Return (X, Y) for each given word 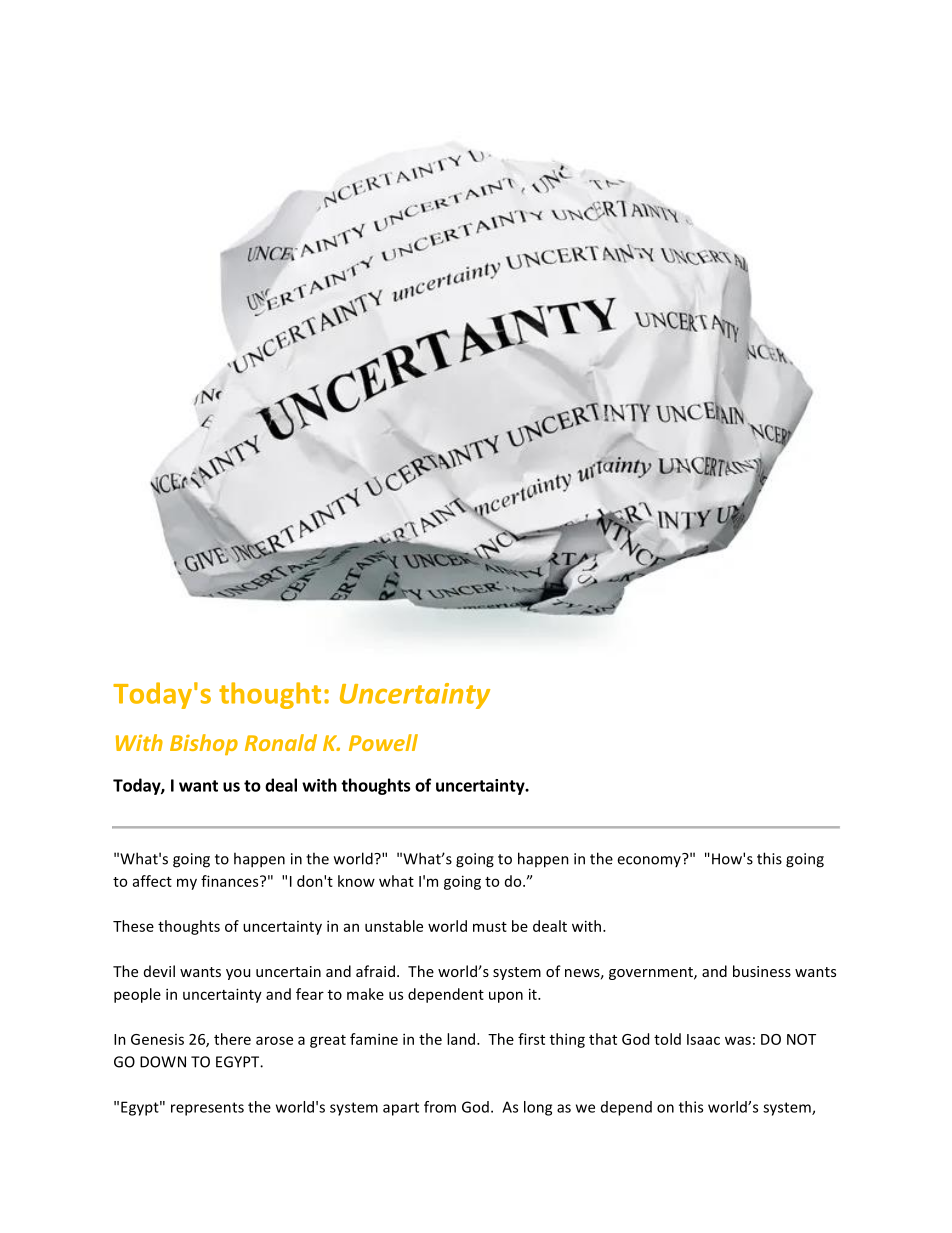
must (490, 927)
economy (650, 860)
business (762, 971)
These (133, 926)
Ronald (281, 742)
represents (207, 1109)
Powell (383, 742)
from (440, 1107)
